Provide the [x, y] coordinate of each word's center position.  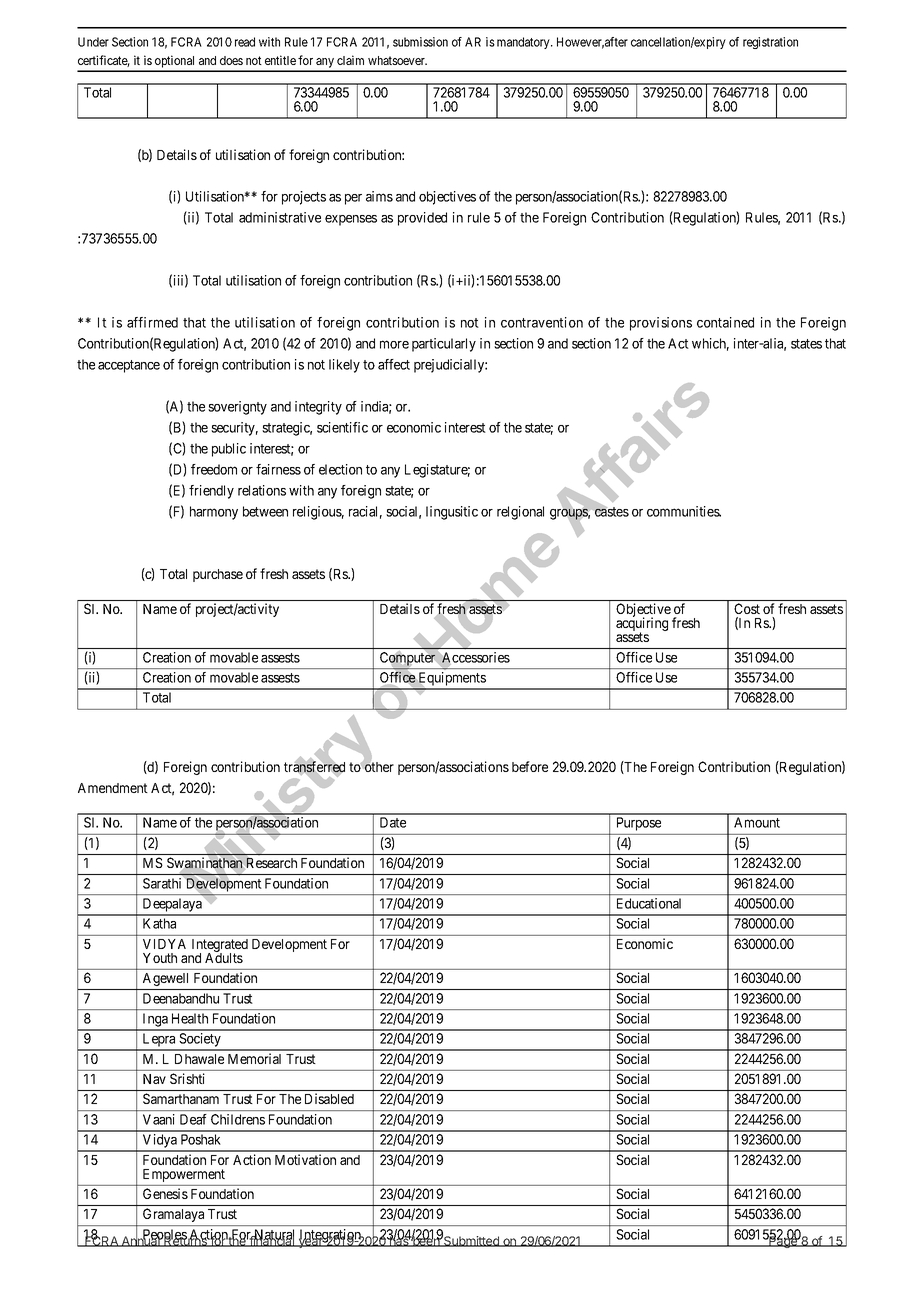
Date [393, 822]
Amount [757, 822]
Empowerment [184, 1175]
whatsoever [397, 60]
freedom [214, 469]
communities [684, 511]
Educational [649, 903]
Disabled [329, 1098]
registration [770, 43]
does [231, 60]
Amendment [113, 788]
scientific [342, 427]
